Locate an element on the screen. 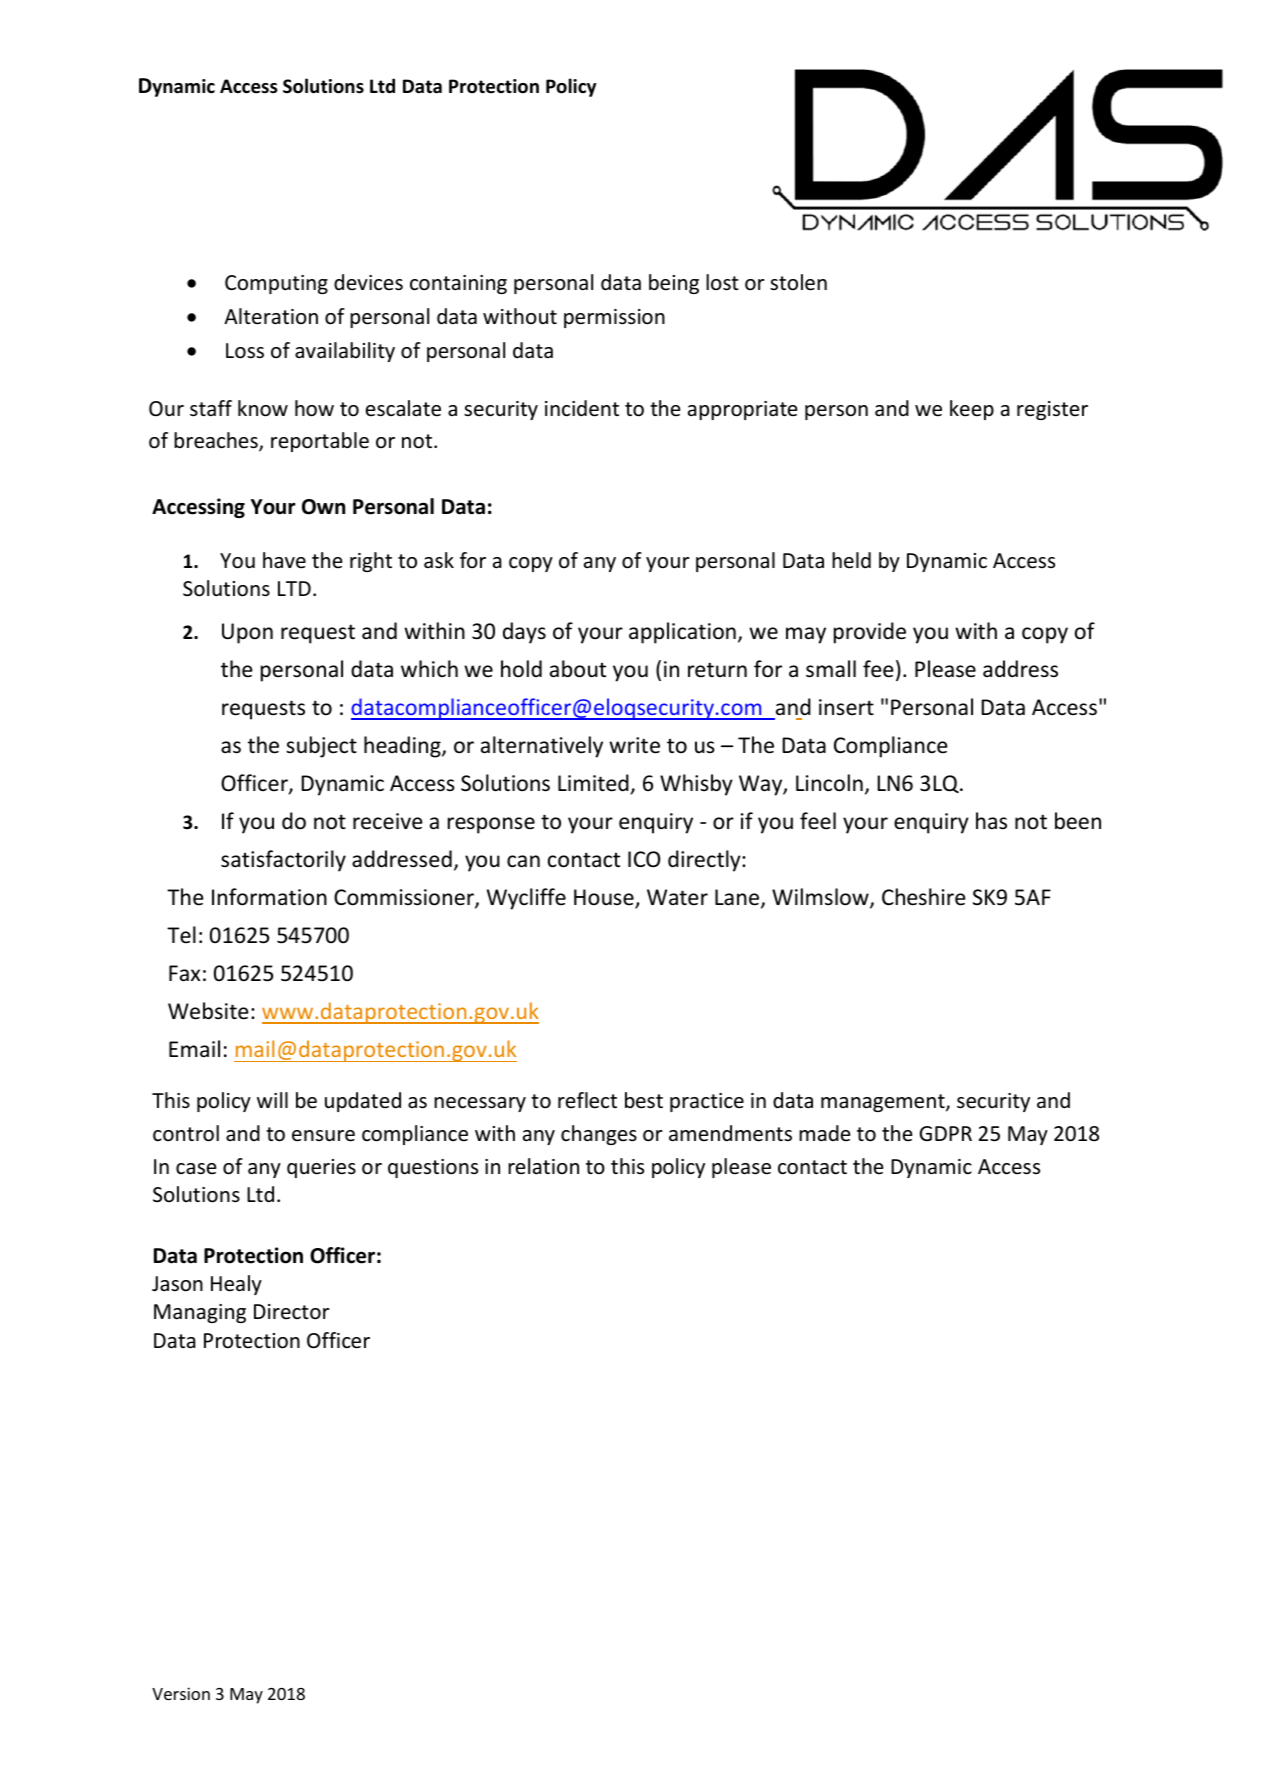 The image size is (1261, 1781). queries is located at coordinates (321, 1168).
